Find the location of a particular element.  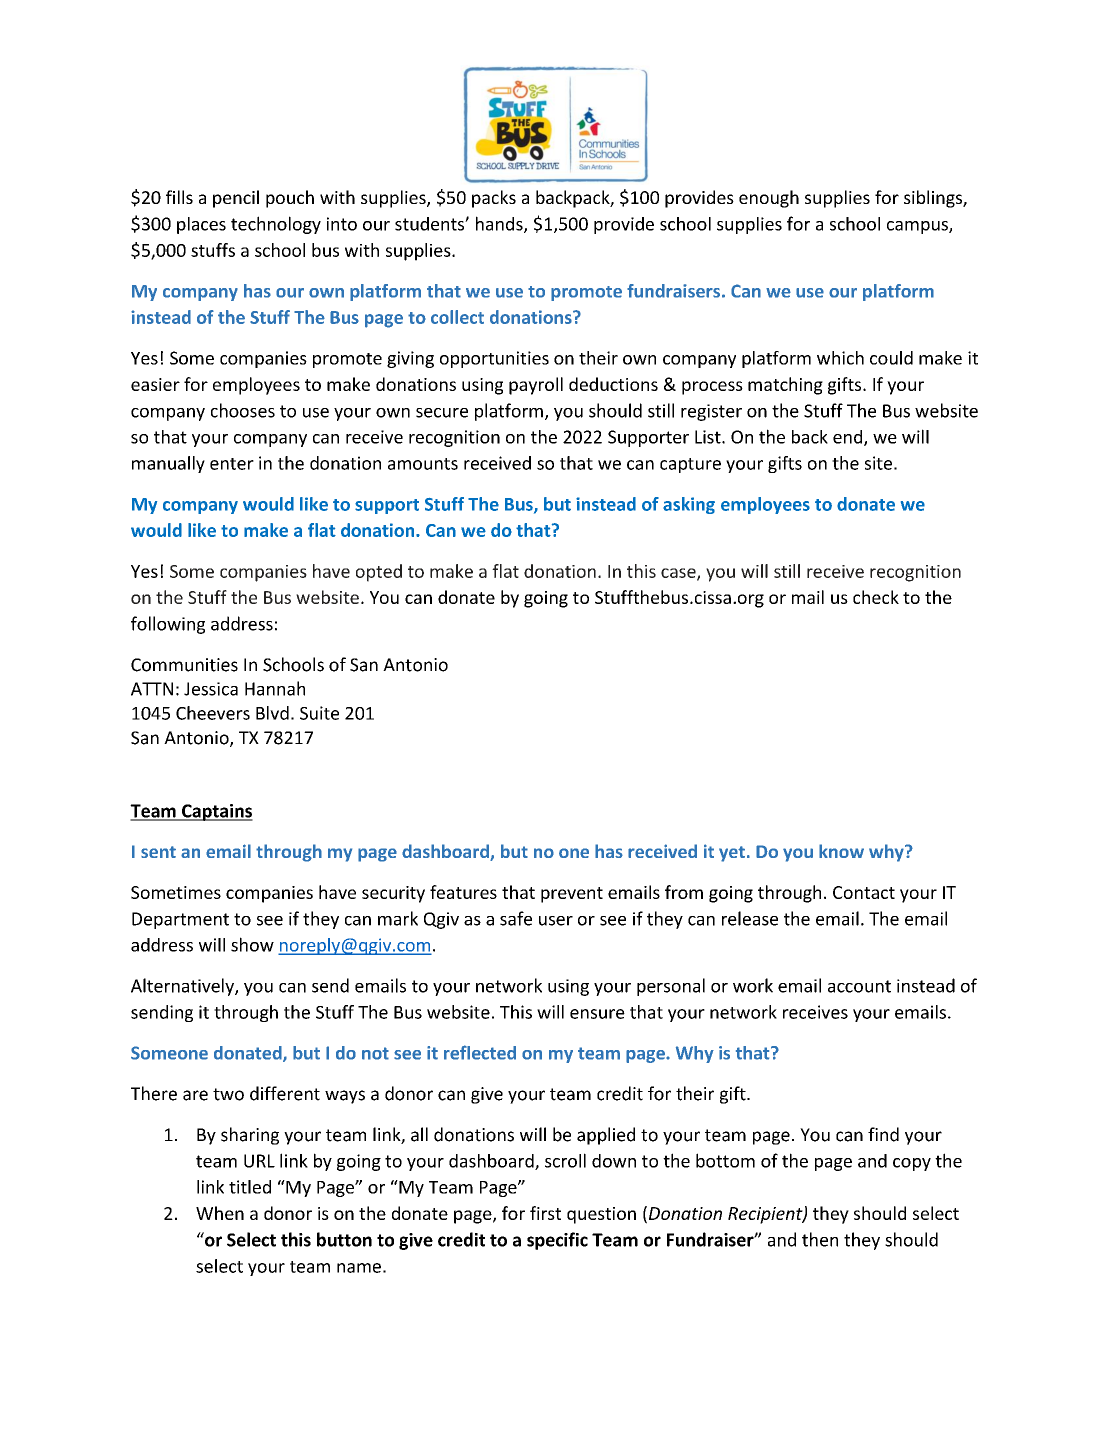

List is located at coordinates (709, 437).
